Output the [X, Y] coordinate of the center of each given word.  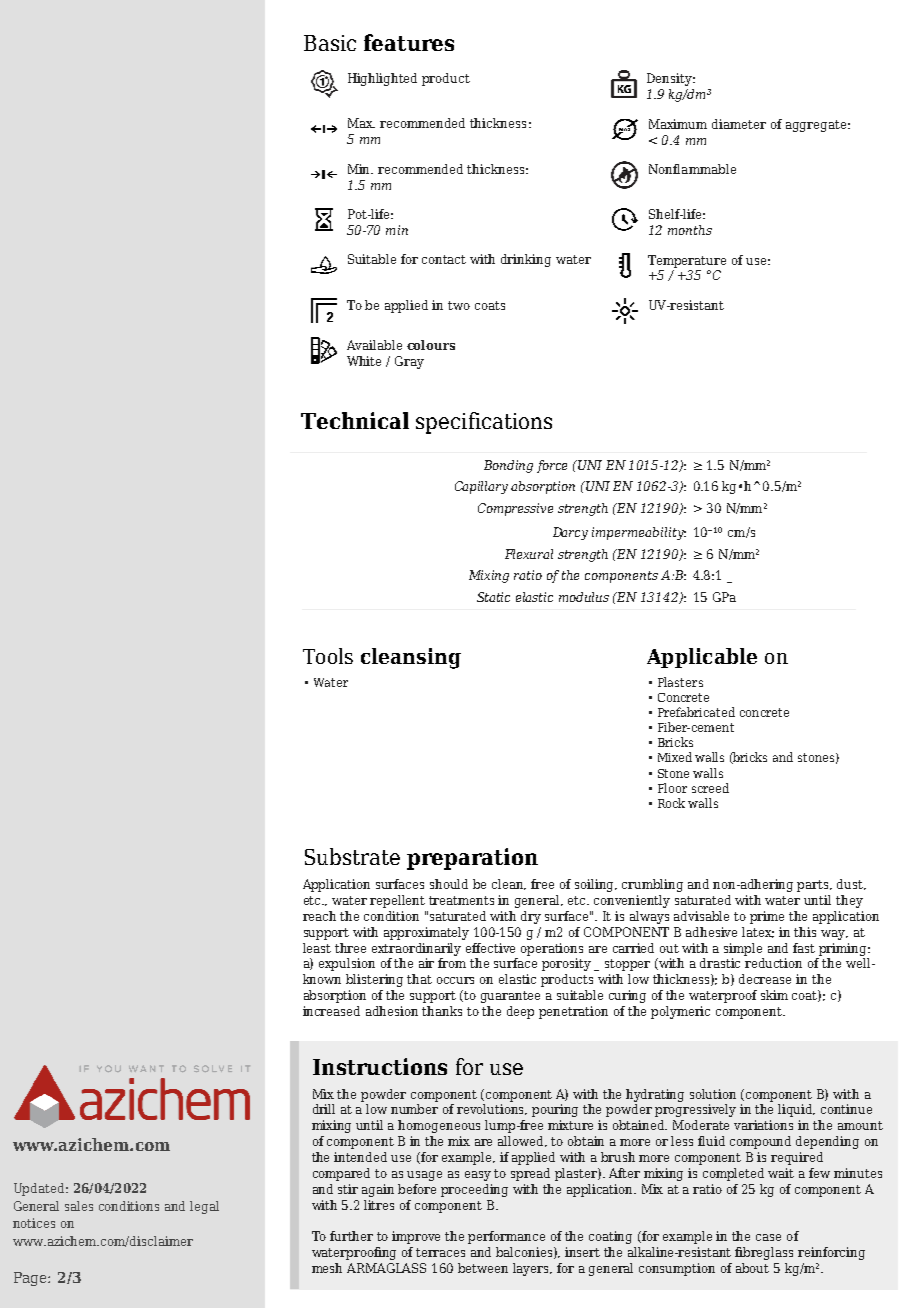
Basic [330, 43]
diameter [739, 124]
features [409, 42]
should [449, 884]
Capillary [481, 487]
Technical [355, 420]
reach [319, 916]
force [552, 466]
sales [79, 1206]
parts [814, 886]
